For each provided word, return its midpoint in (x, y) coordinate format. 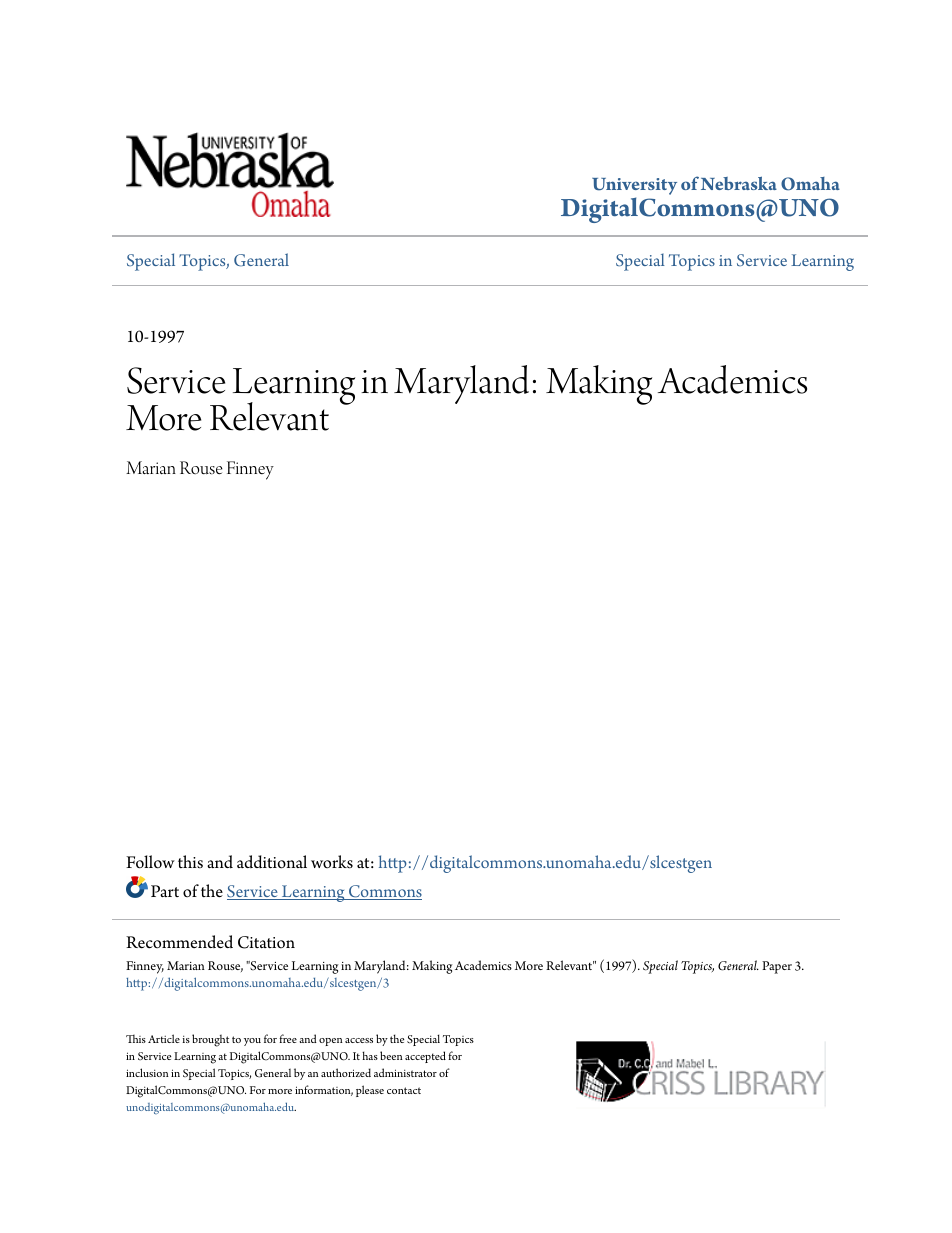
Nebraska (739, 183)
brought (210, 1040)
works (332, 862)
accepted (425, 1057)
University (634, 188)
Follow (150, 862)
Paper (777, 967)
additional (272, 862)
